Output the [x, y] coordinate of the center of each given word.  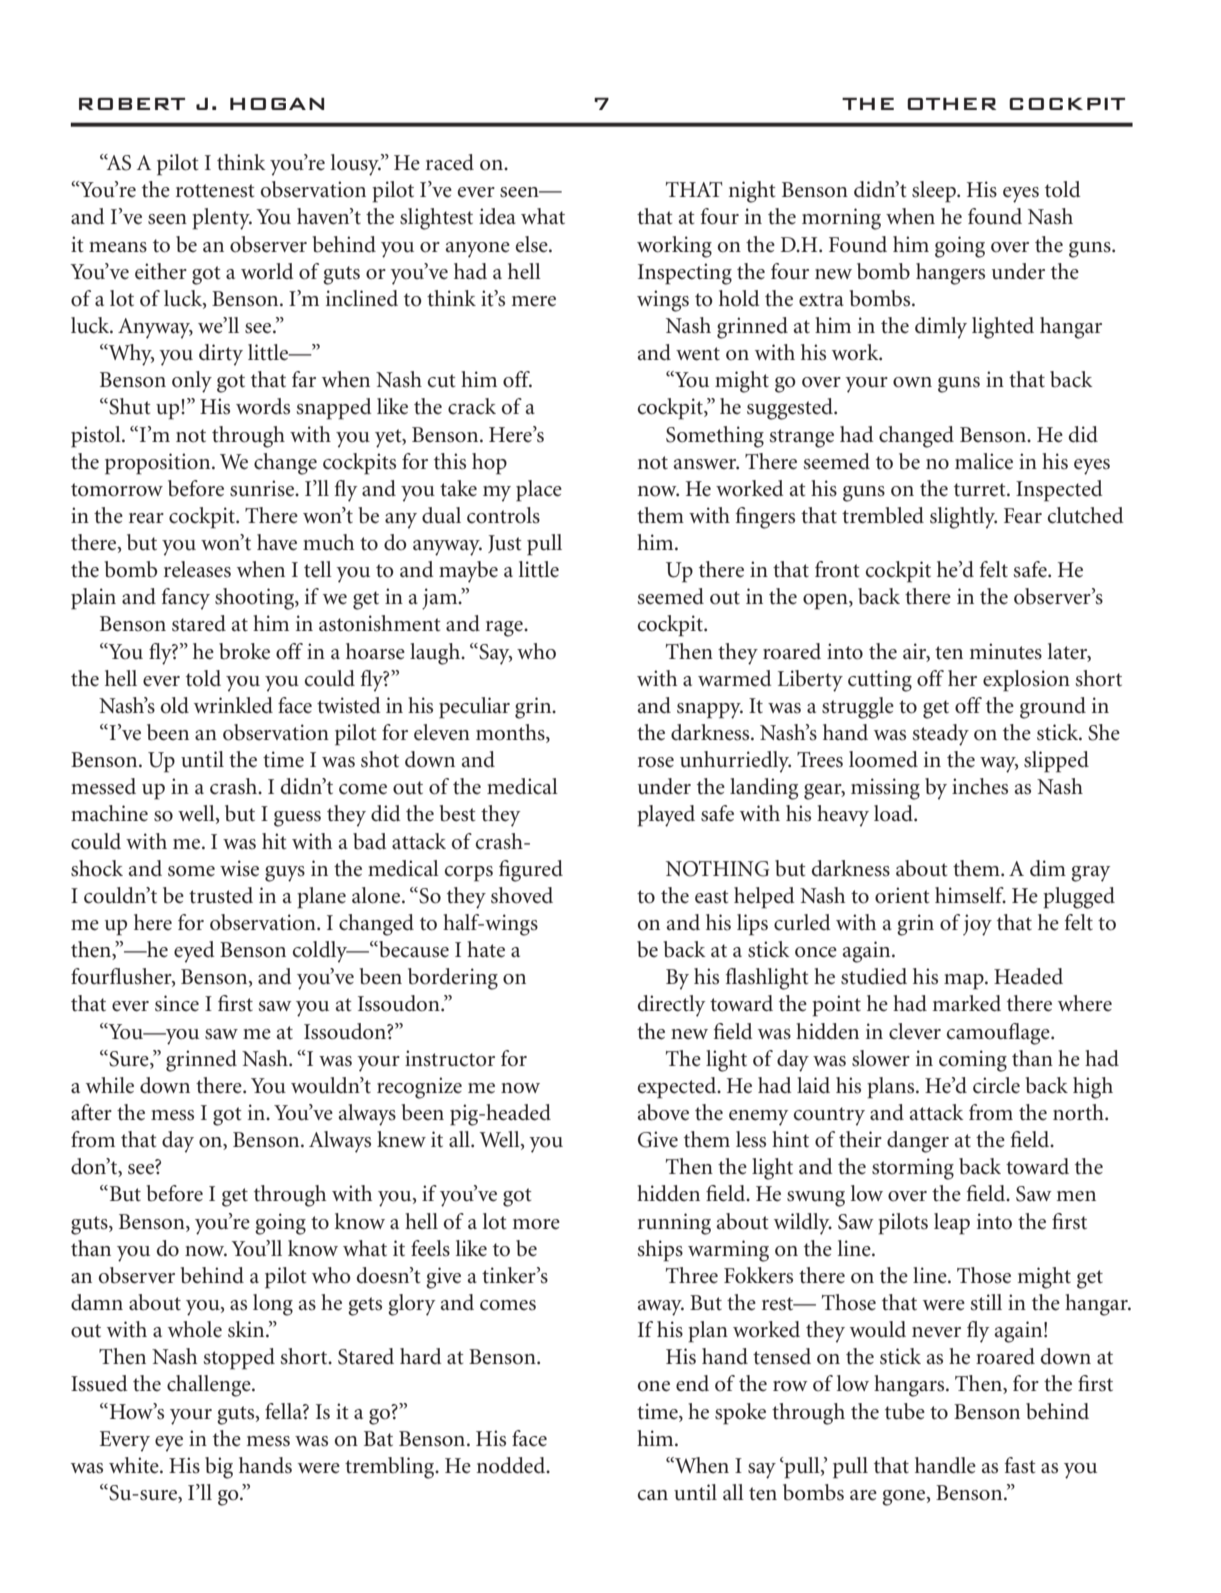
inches [980, 786]
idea [497, 216]
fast [1020, 1465]
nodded [512, 1465]
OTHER [951, 104]
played [666, 816]
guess [297, 819]
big [219, 1468]
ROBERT [132, 104]
